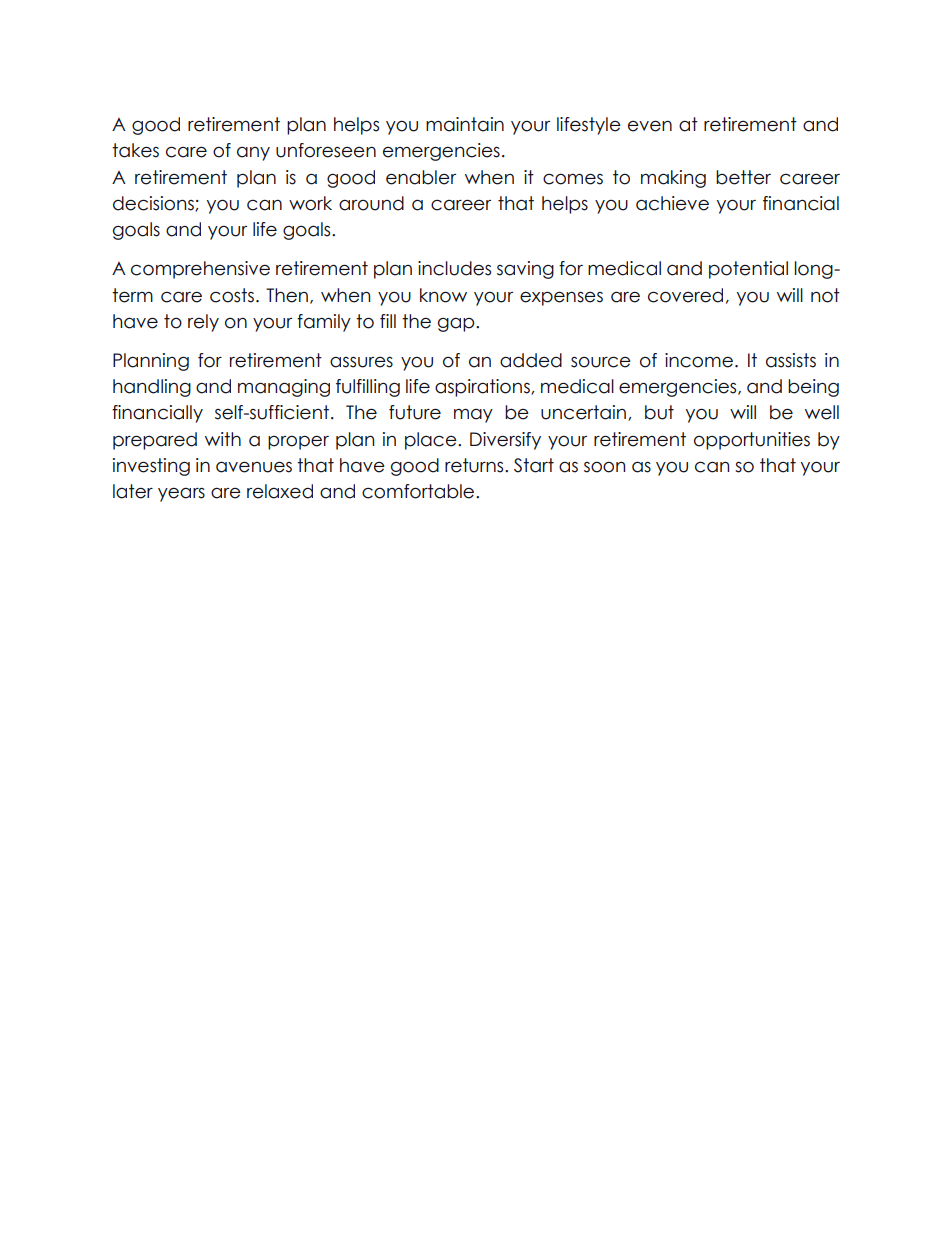  What do you see at coordinates (454, 268) in the document?
I see `includes` at bounding box center [454, 268].
